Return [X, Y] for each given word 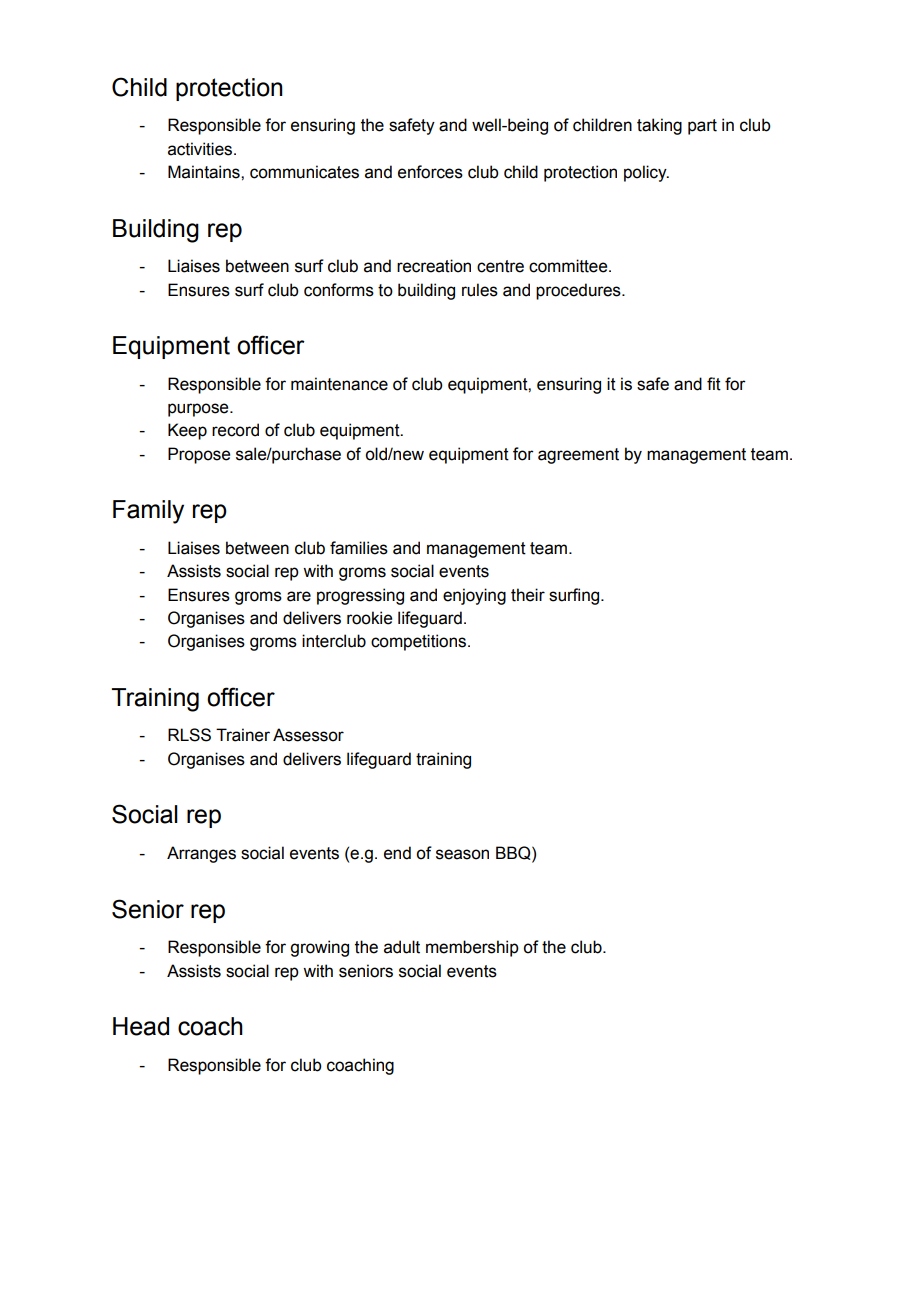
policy [646, 173]
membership [472, 948]
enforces [430, 172]
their [528, 595]
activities [201, 149]
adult [402, 947]
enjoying [474, 596]
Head [141, 1026]
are [299, 596]
